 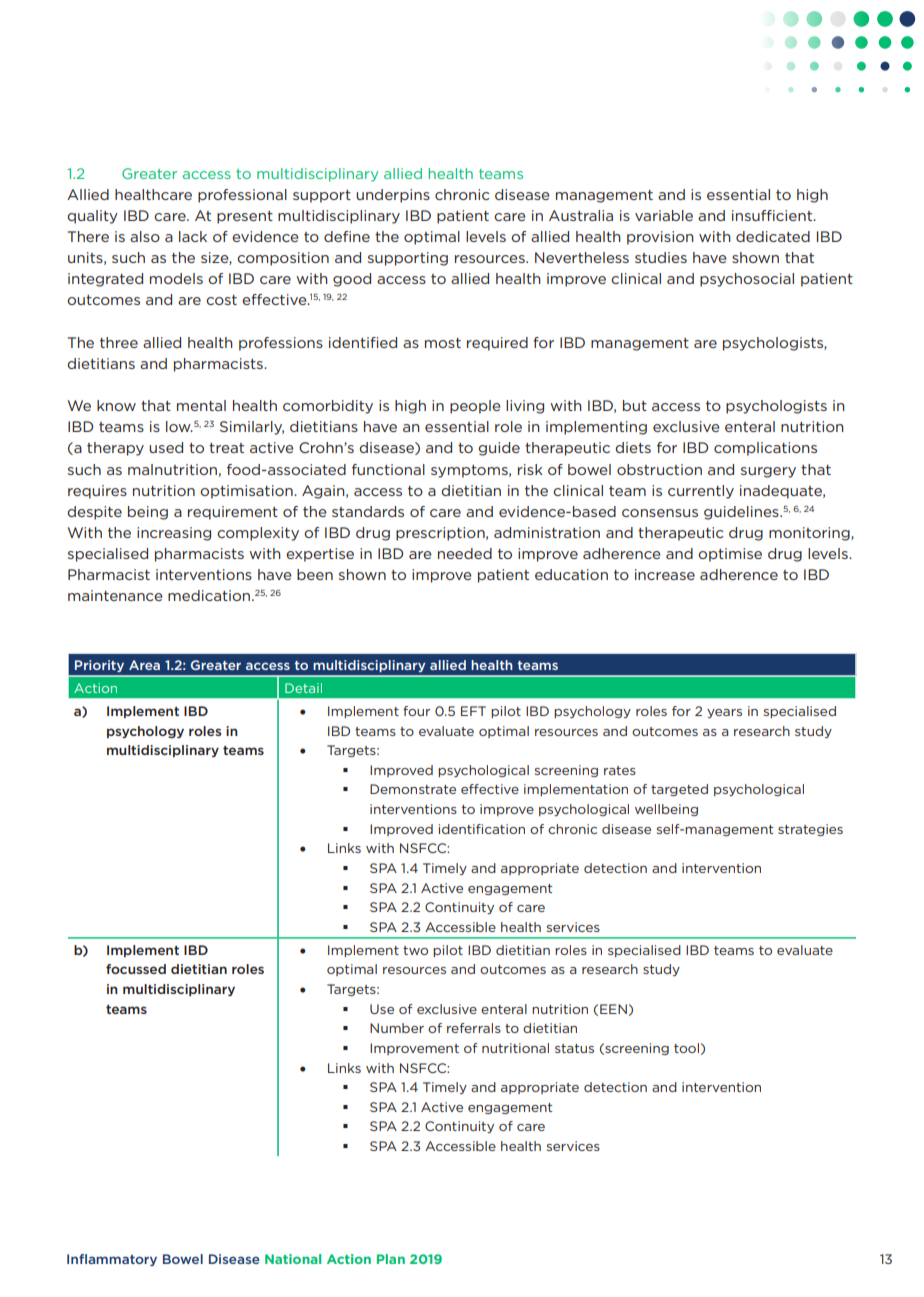 What do you see at coordinates (166, 447) in the screenshot?
I see `used` at bounding box center [166, 447].
